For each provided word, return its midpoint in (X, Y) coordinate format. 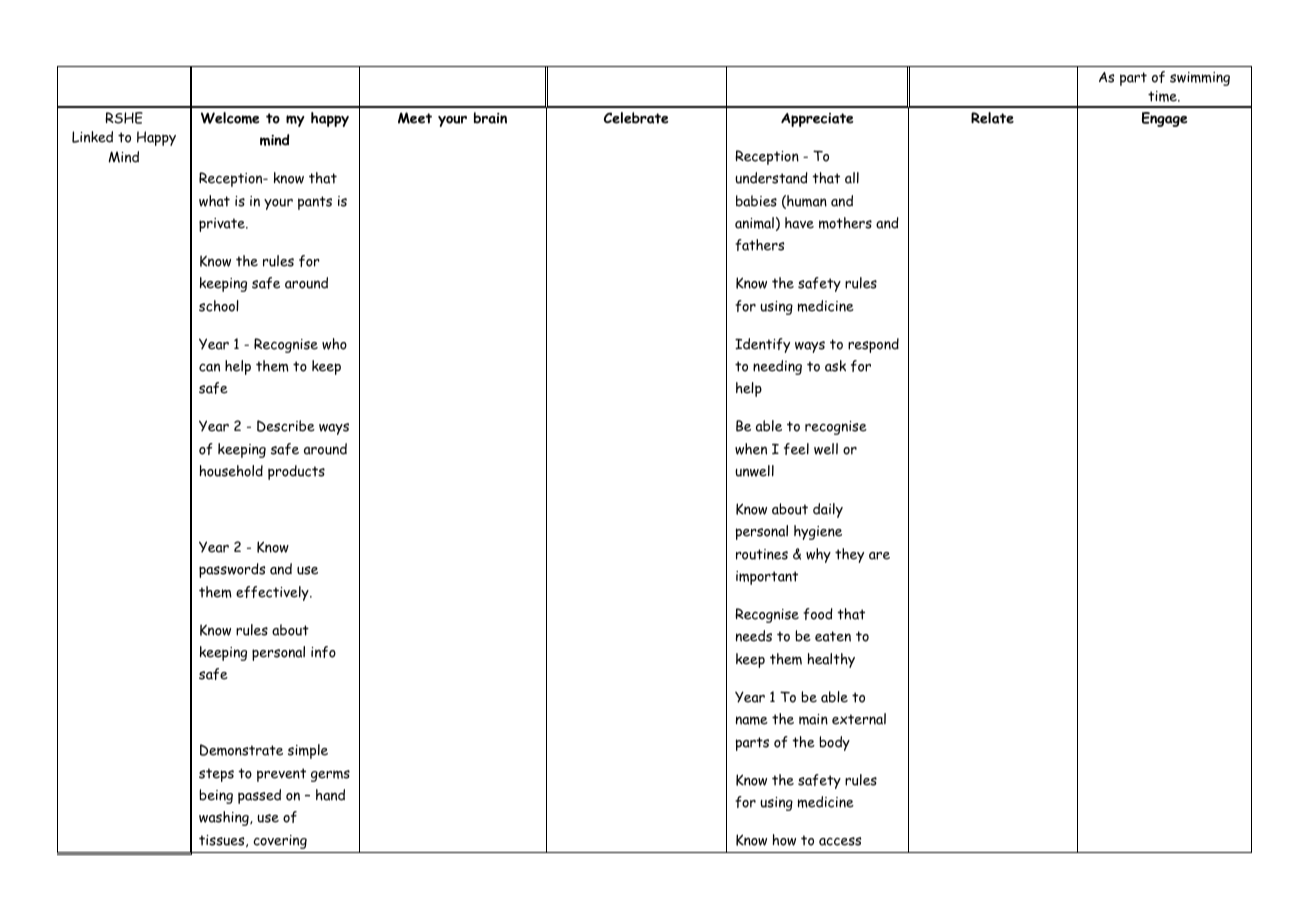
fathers (759, 245)
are (879, 556)
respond (873, 345)
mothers (845, 223)
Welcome (230, 118)
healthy (831, 660)
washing (225, 818)
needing (777, 367)
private (223, 225)
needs (754, 636)
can (209, 367)
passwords (232, 570)
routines (762, 554)
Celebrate (636, 118)
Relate (992, 118)
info (323, 652)
